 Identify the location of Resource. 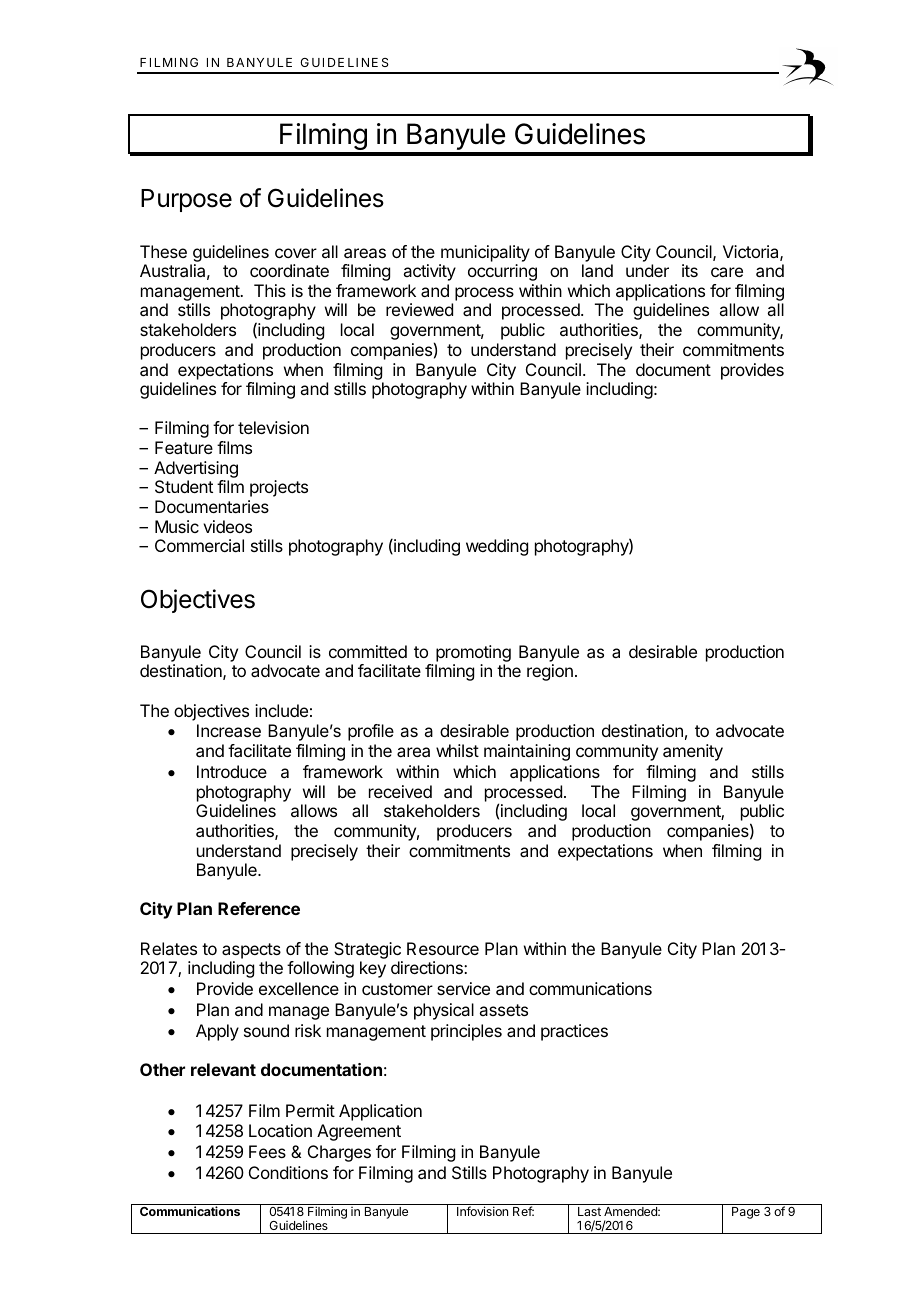
(443, 948).
